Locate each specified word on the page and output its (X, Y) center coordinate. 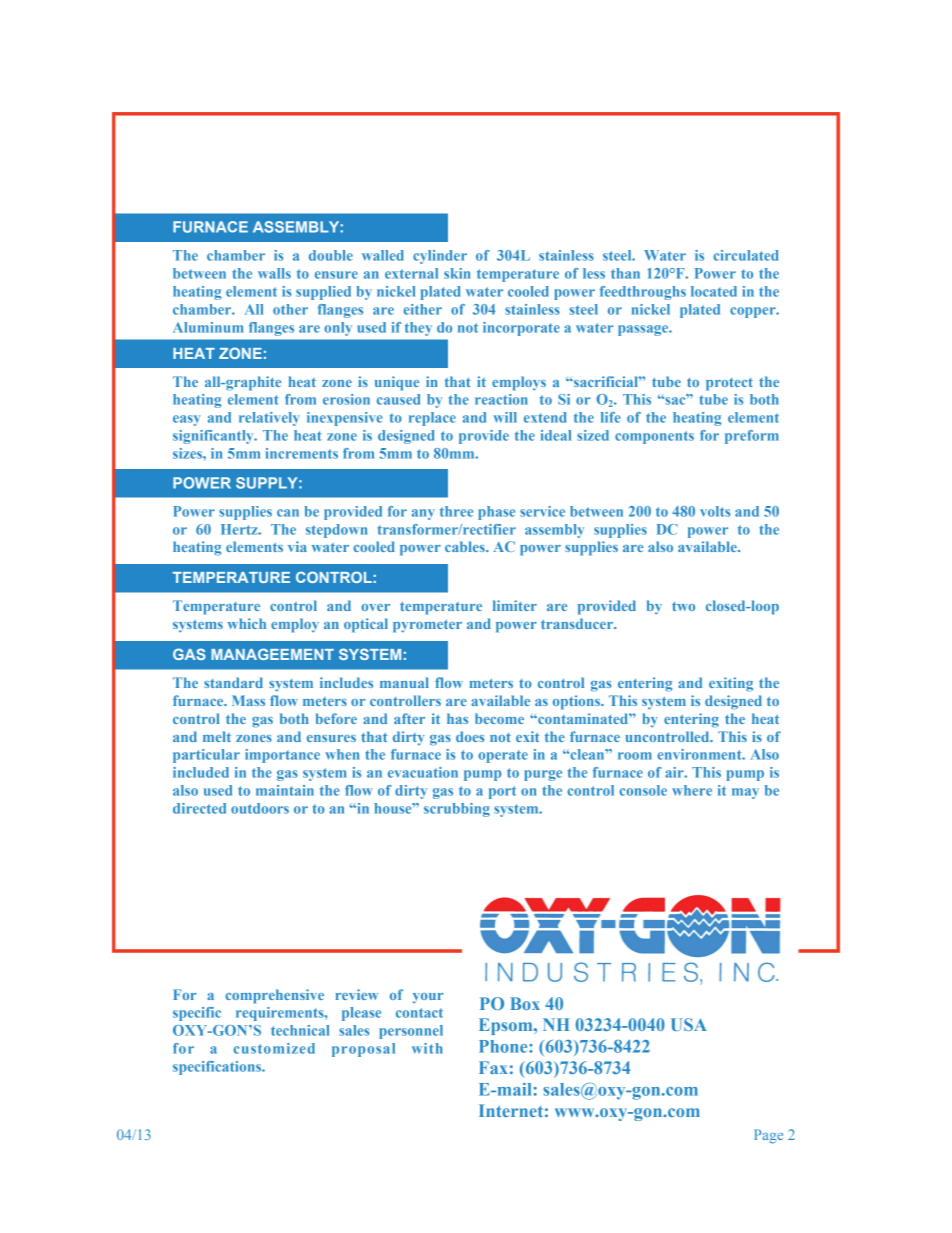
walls (274, 273)
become (499, 718)
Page (768, 1136)
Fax (493, 1067)
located (714, 291)
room (635, 756)
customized (274, 1048)
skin (457, 273)
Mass (248, 700)
